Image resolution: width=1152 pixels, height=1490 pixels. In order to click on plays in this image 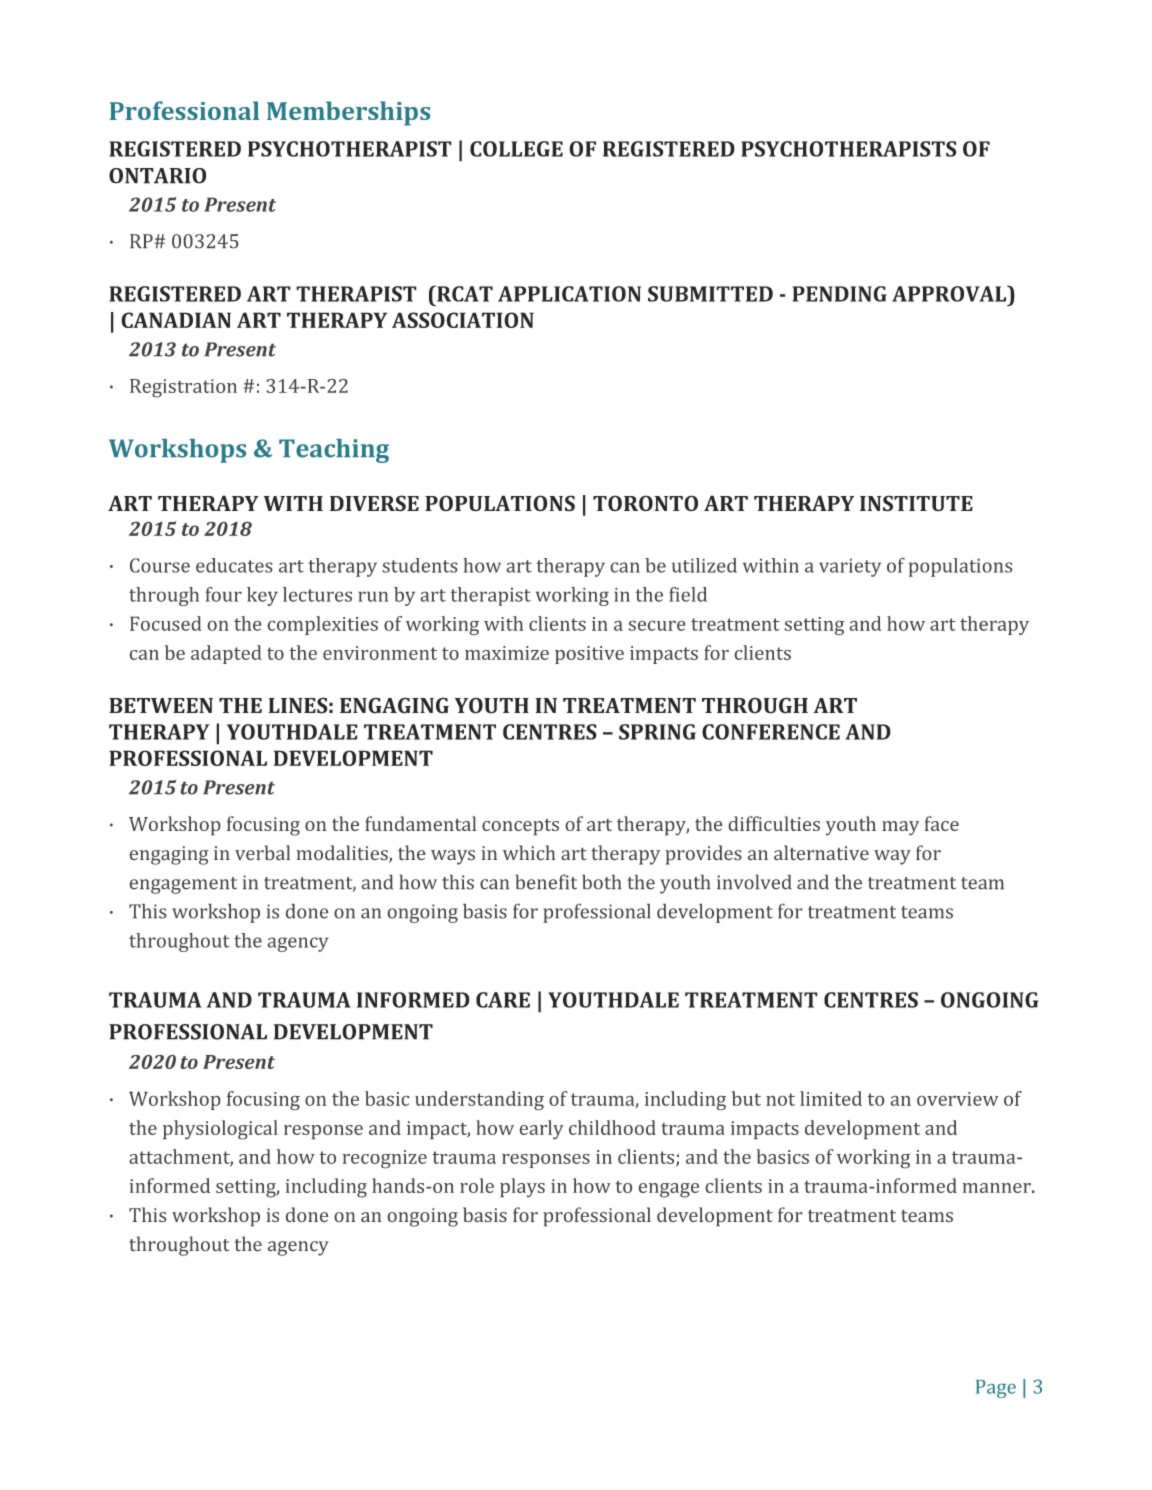, I will do `click(522, 1187)`.
